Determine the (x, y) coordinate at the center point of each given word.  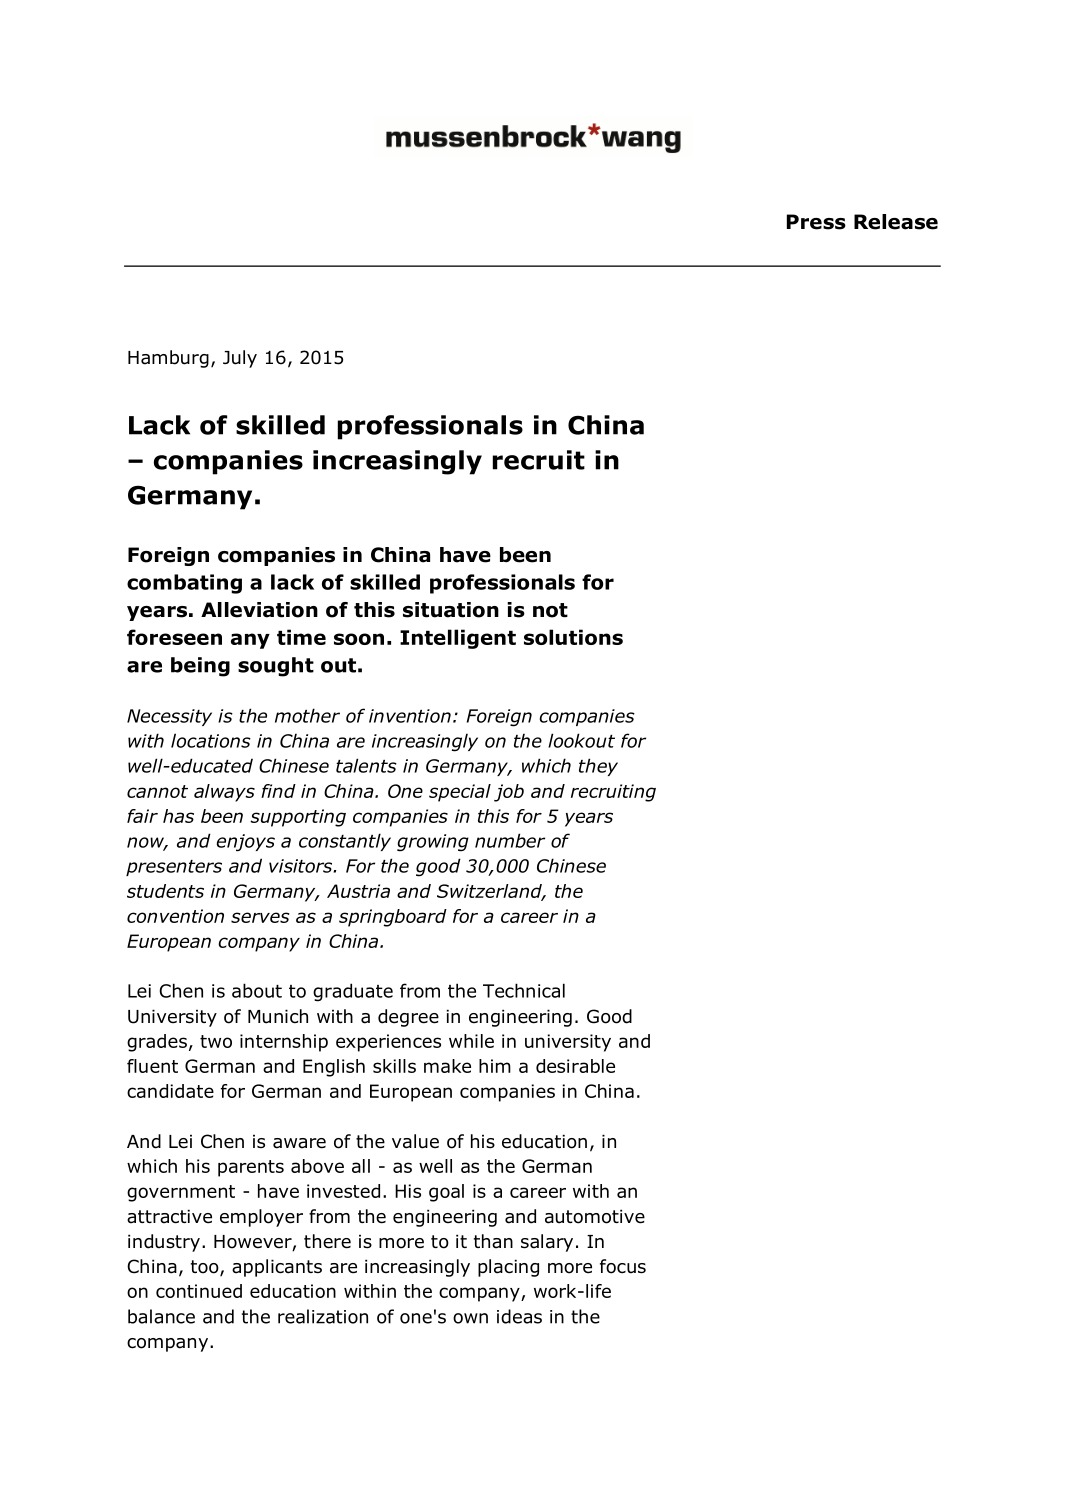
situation (451, 610)
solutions (573, 637)
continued (199, 1291)
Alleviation (259, 610)
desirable (575, 1066)
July (240, 359)
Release (896, 222)
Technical (524, 990)
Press (816, 222)
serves (260, 917)
